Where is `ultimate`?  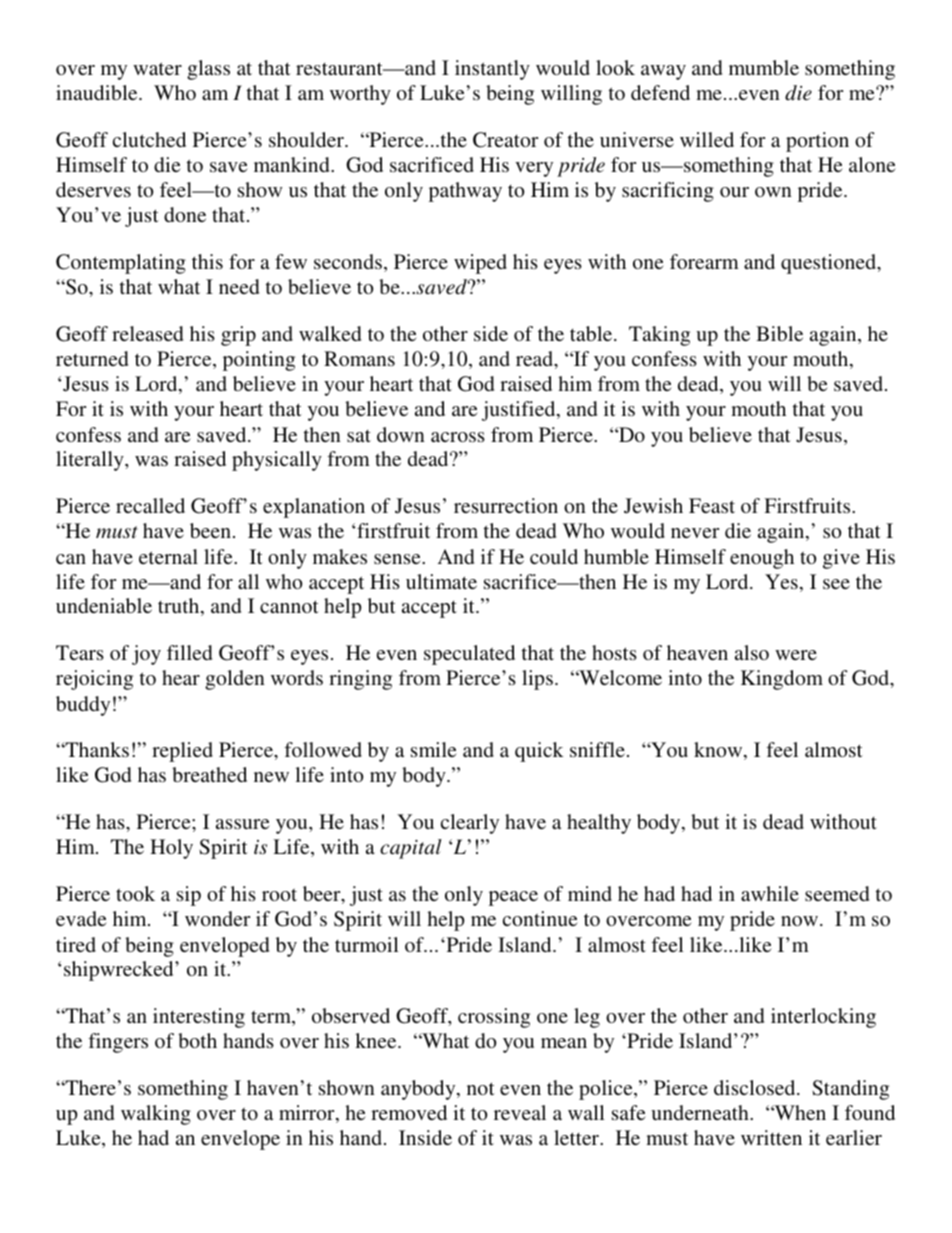
ultimate is located at coordinates (441, 581).
